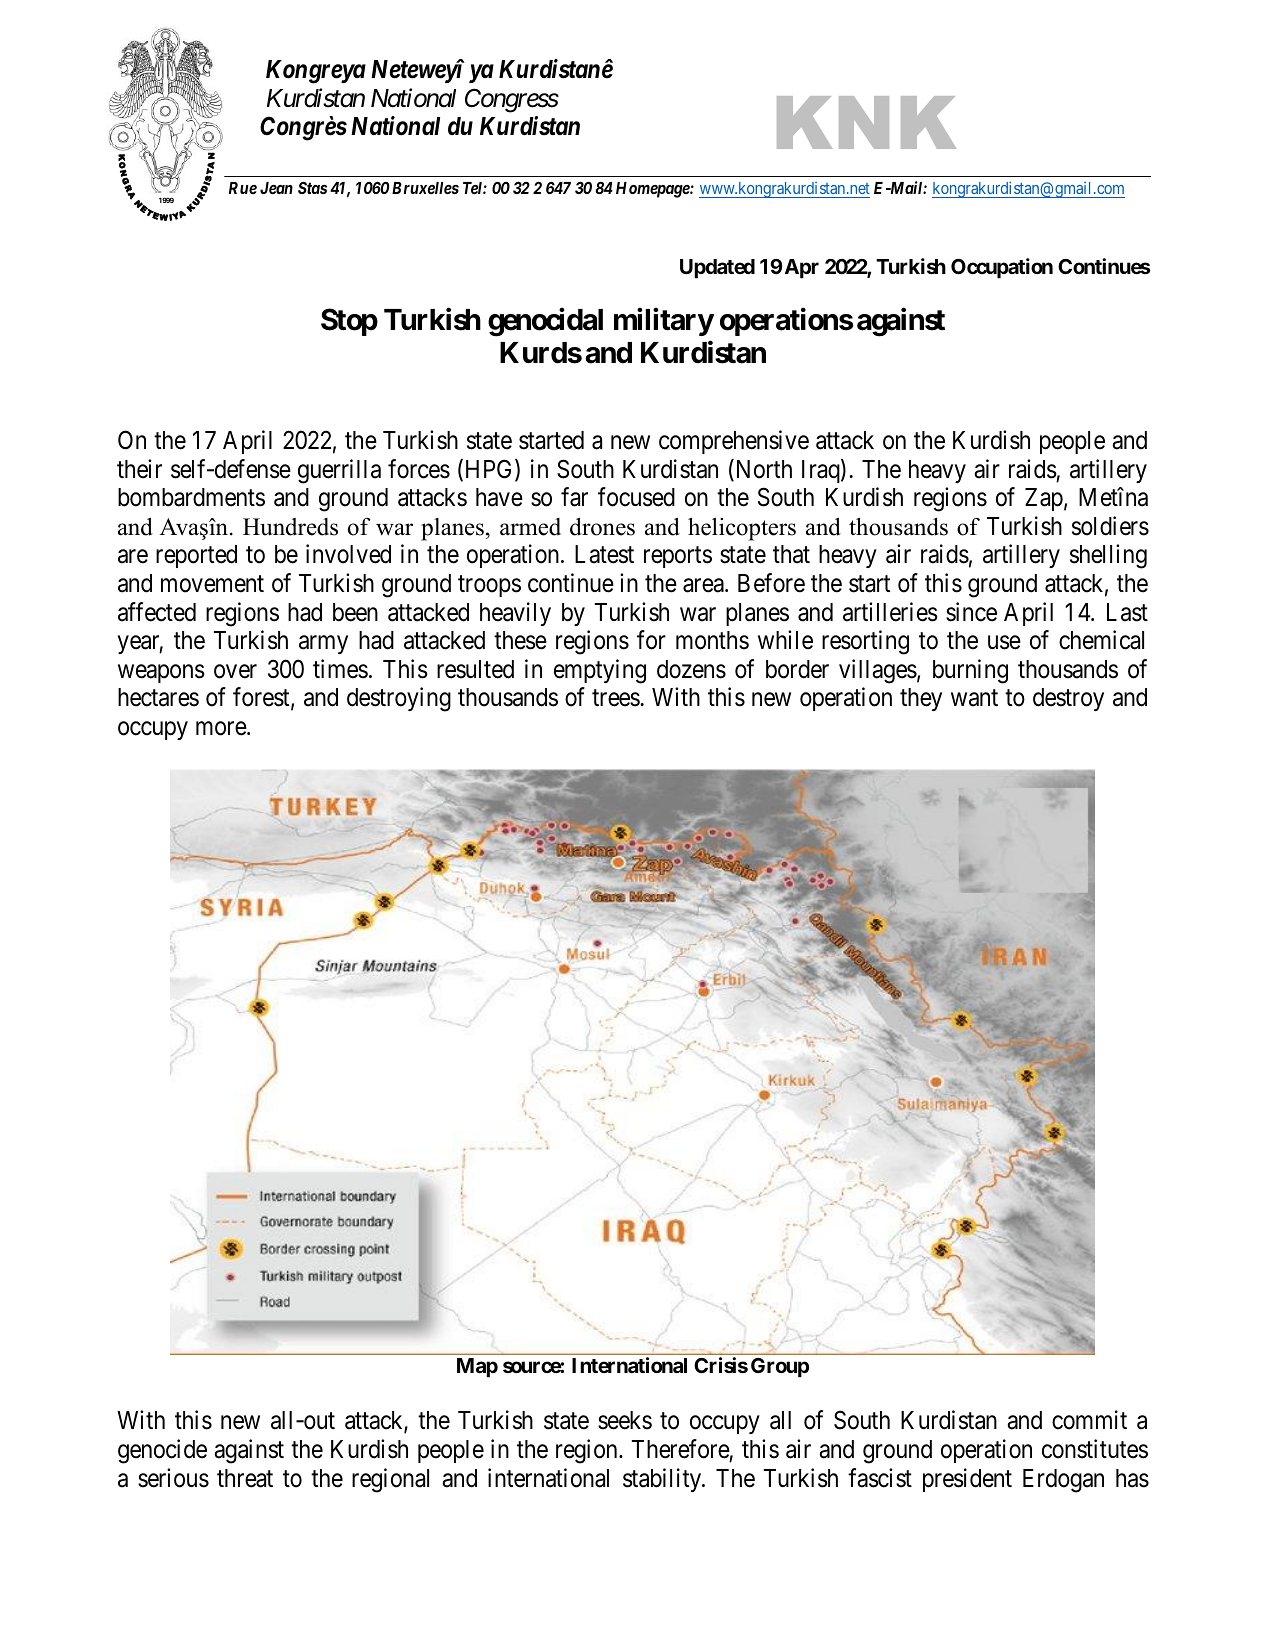 The width and height of the image is (1265, 1638). I want to click on Occupation, so click(1002, 268).
